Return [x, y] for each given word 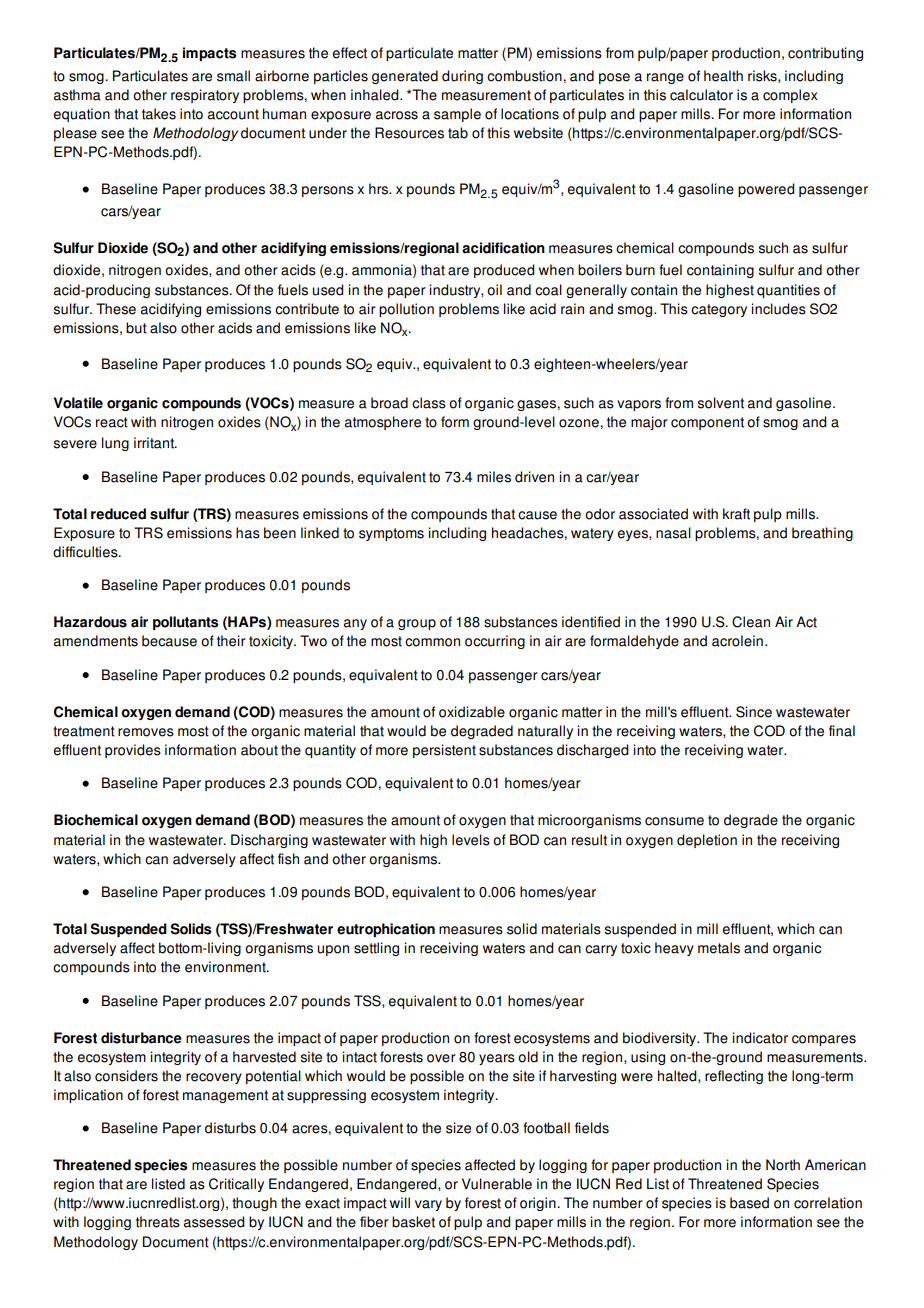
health [723, 76]
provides [133, 751]
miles [494, 477]
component [707, 423]
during [462, 77]
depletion [707, 841]
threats [158, 1222]
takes [159, 114]
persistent [444, 751]
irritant [155, 443]
